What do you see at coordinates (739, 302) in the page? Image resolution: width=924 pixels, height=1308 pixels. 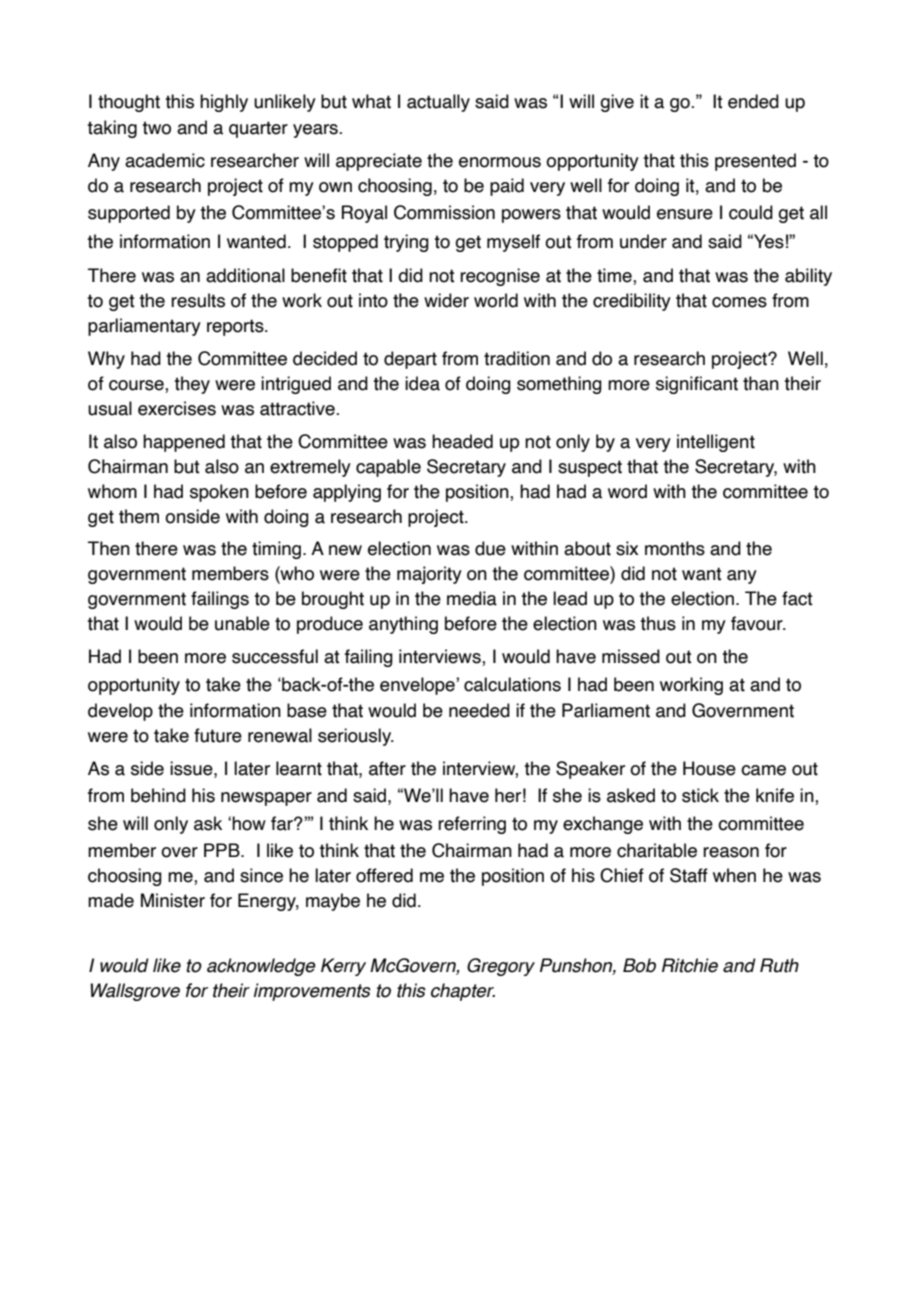 I see `comes` at bounding box center [739, 302].
